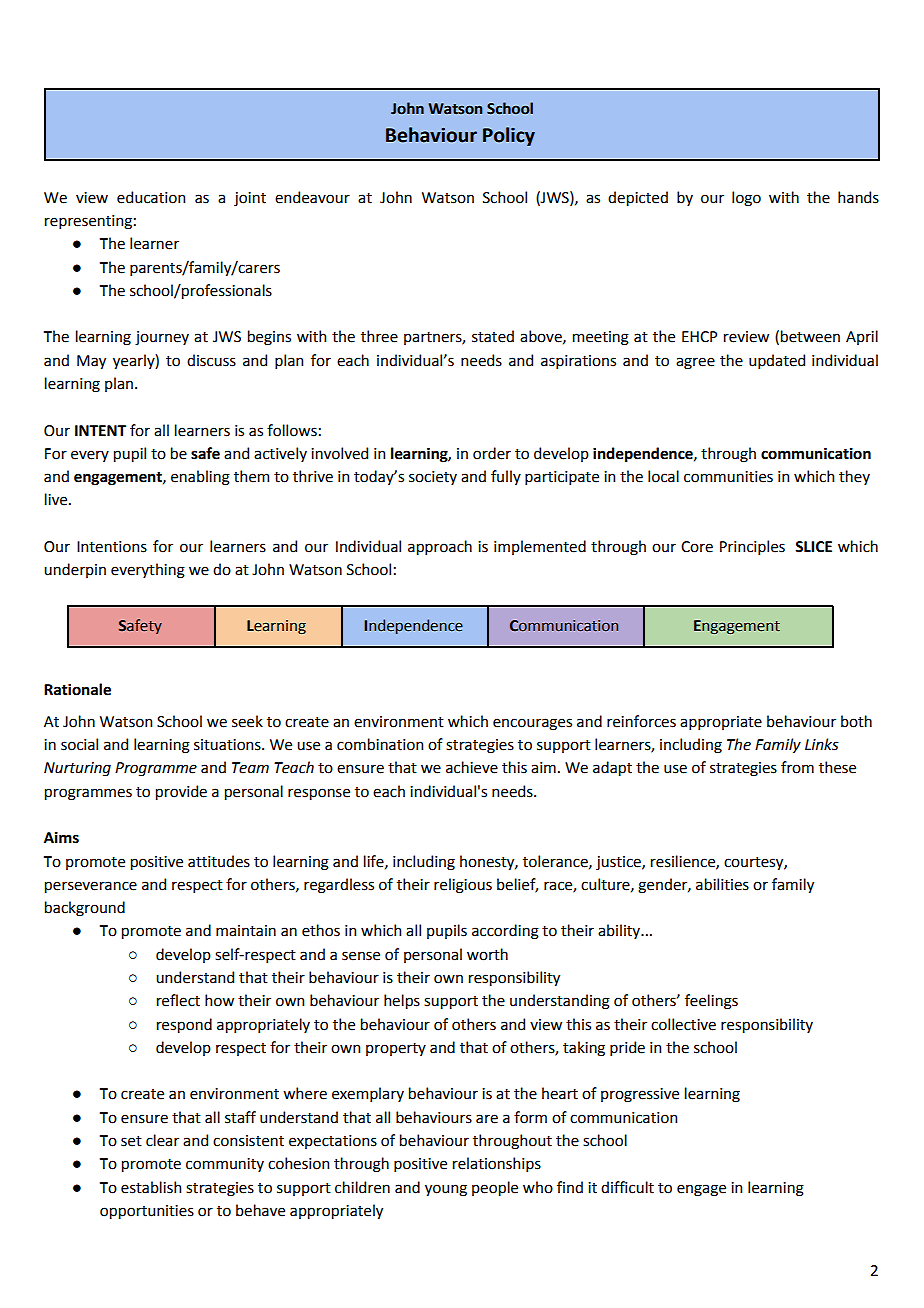 The width and height of the document is (924, 1308). Describe the element at coordinates (856, 721) in the document. I see `both` at that location.
